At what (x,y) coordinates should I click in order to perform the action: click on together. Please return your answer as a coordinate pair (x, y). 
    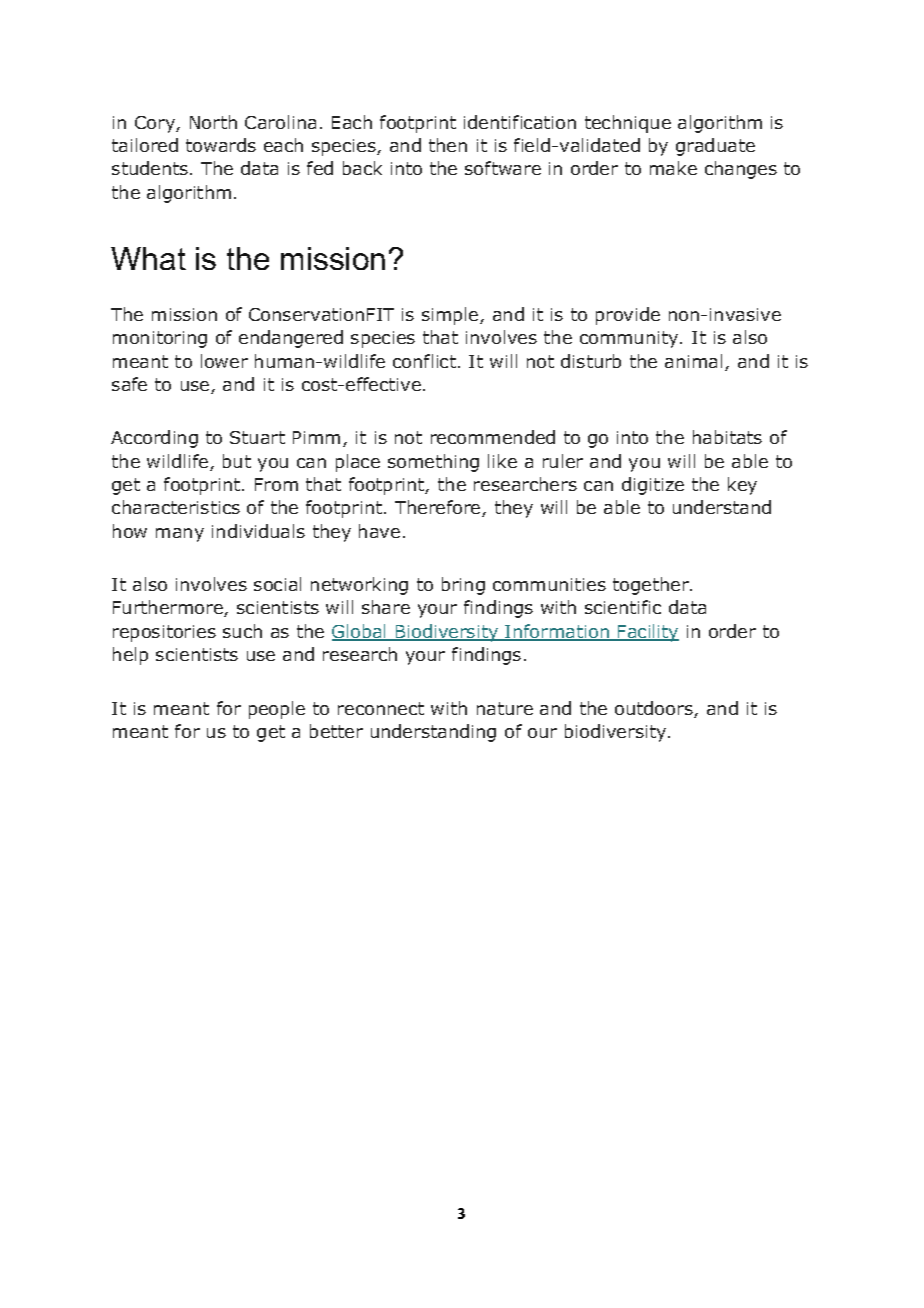
    Looking at the image, I should click on (652, 586).
